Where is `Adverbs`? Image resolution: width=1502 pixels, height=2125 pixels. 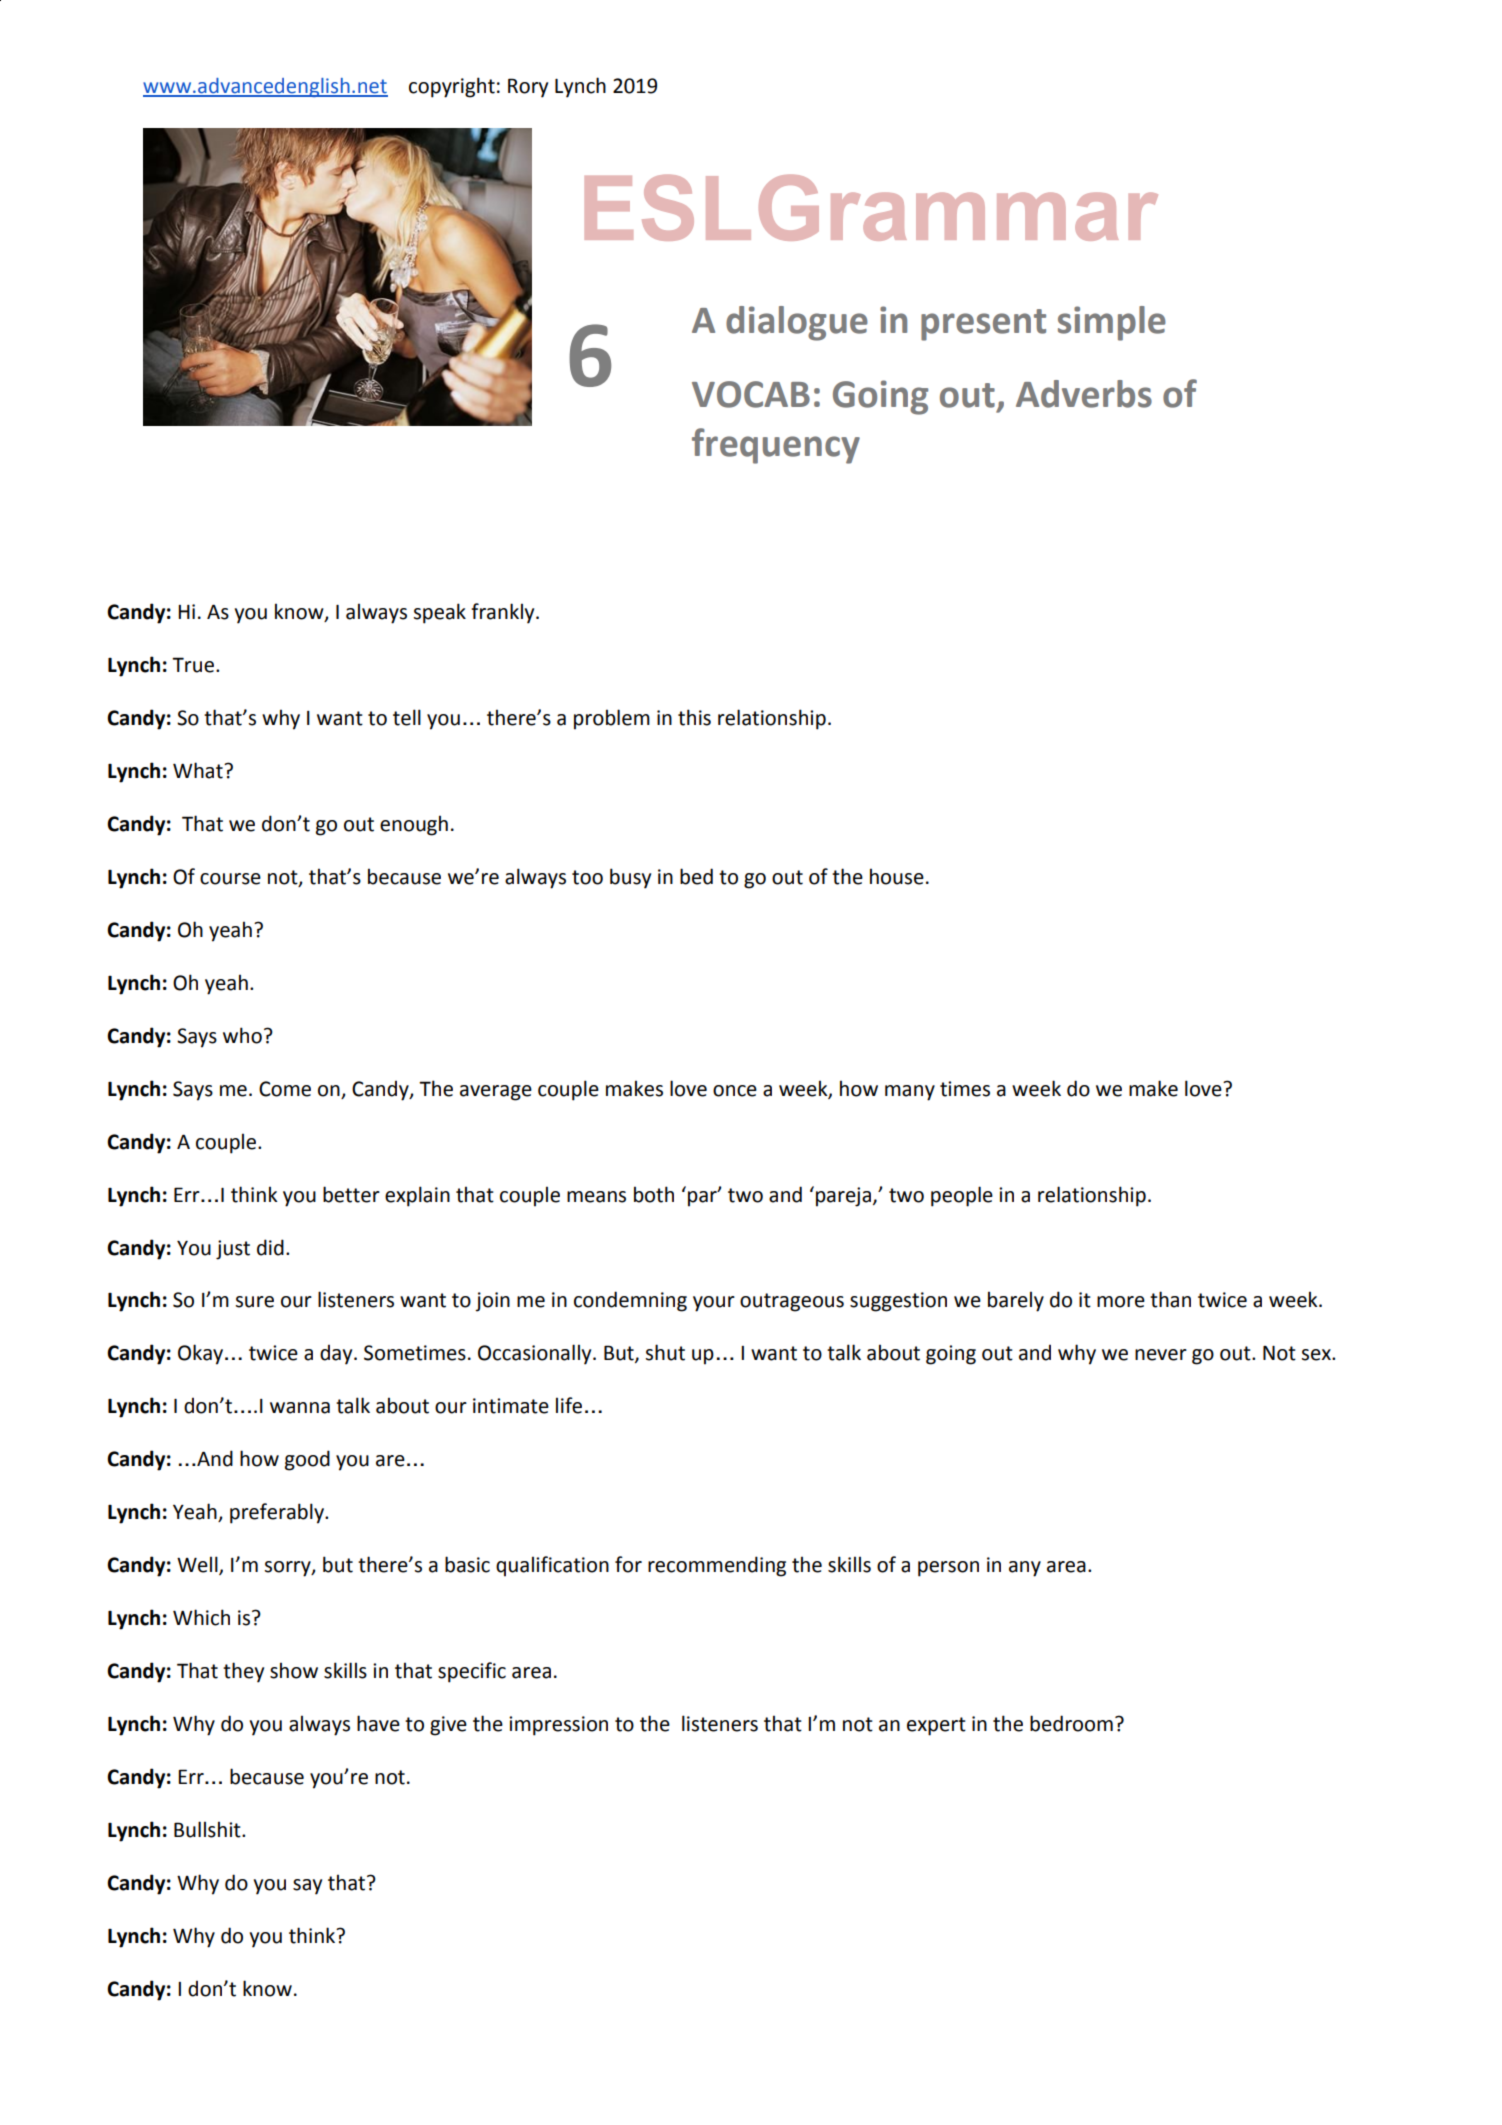 Adverbs is located at coordinates (1084, 394).
